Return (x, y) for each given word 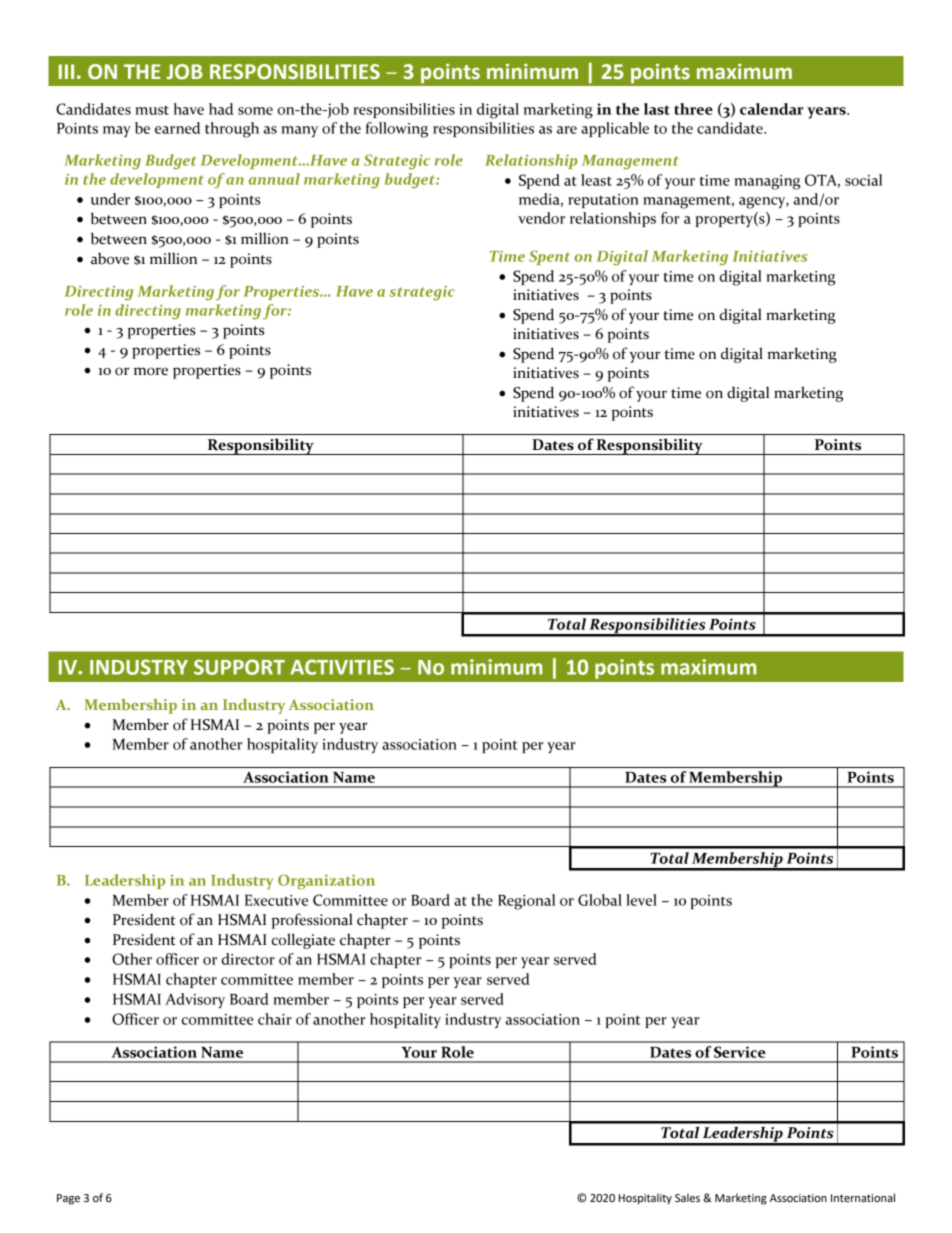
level (641, 900)
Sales (687, 1198)
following (397, 130)
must (152, 110)
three (693, 109)
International (863, 1198)
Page (68, 1199)
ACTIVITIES (342, 667)
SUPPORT (239, 667)
